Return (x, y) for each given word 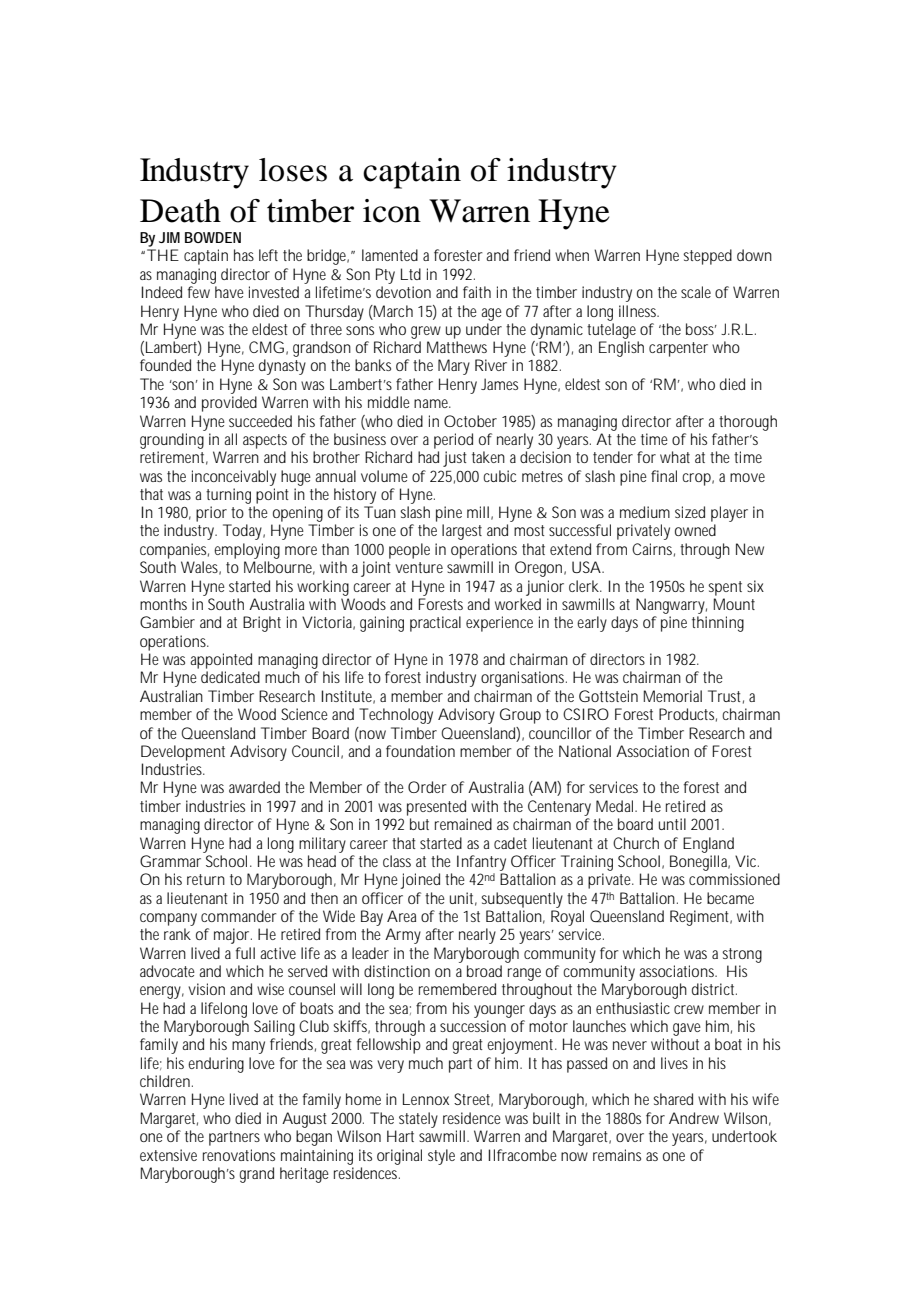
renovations (239, 1155)
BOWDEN (213, 237)
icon (392, 211)
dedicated (230, 677)
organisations (524, 679)
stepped (707, 257)
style (441, 1157)
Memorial (673, 696)
